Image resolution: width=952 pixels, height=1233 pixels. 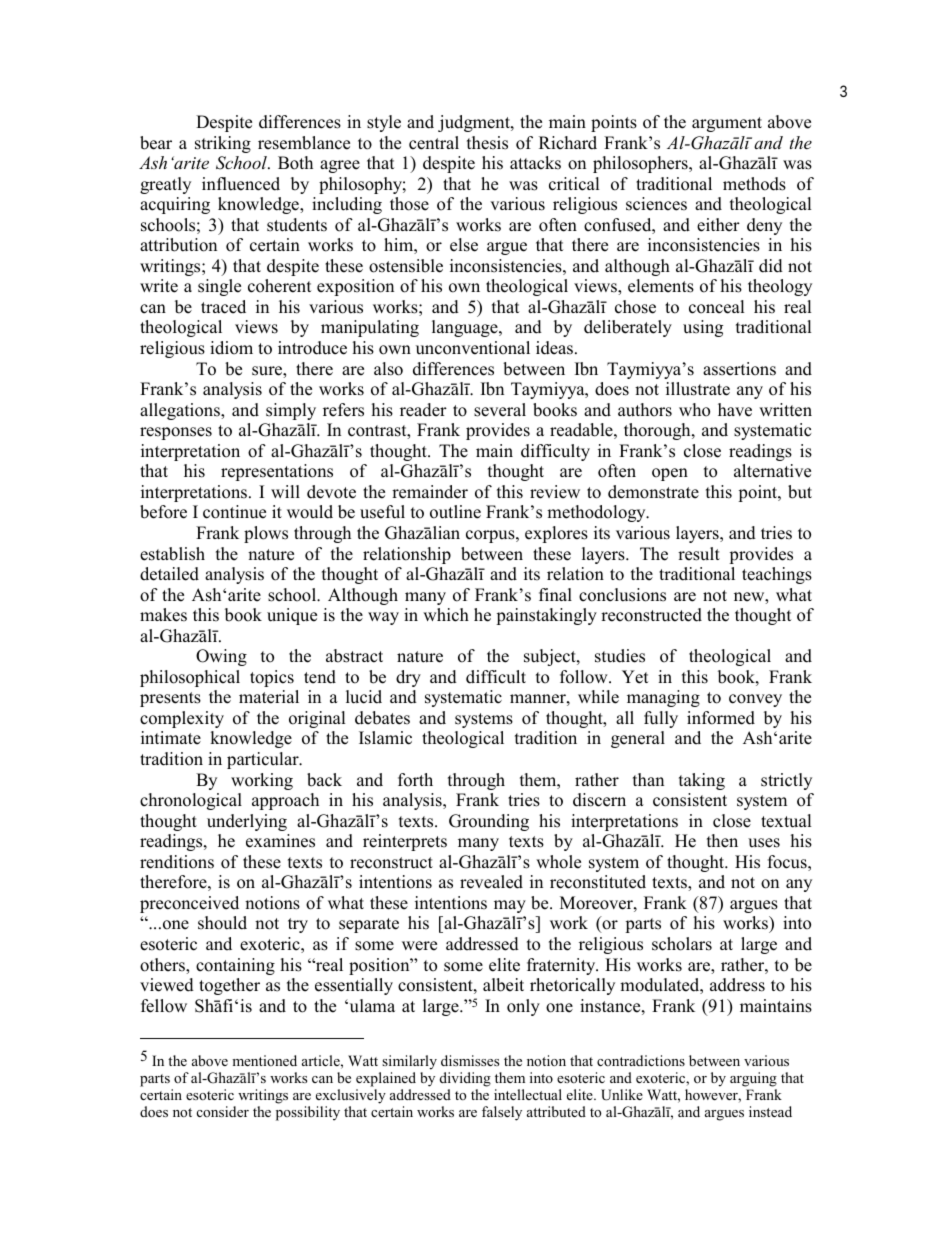 What do you see at coordinates (223, 1111) in the document?
I see `consider` at bounding box center [223, 1111].
